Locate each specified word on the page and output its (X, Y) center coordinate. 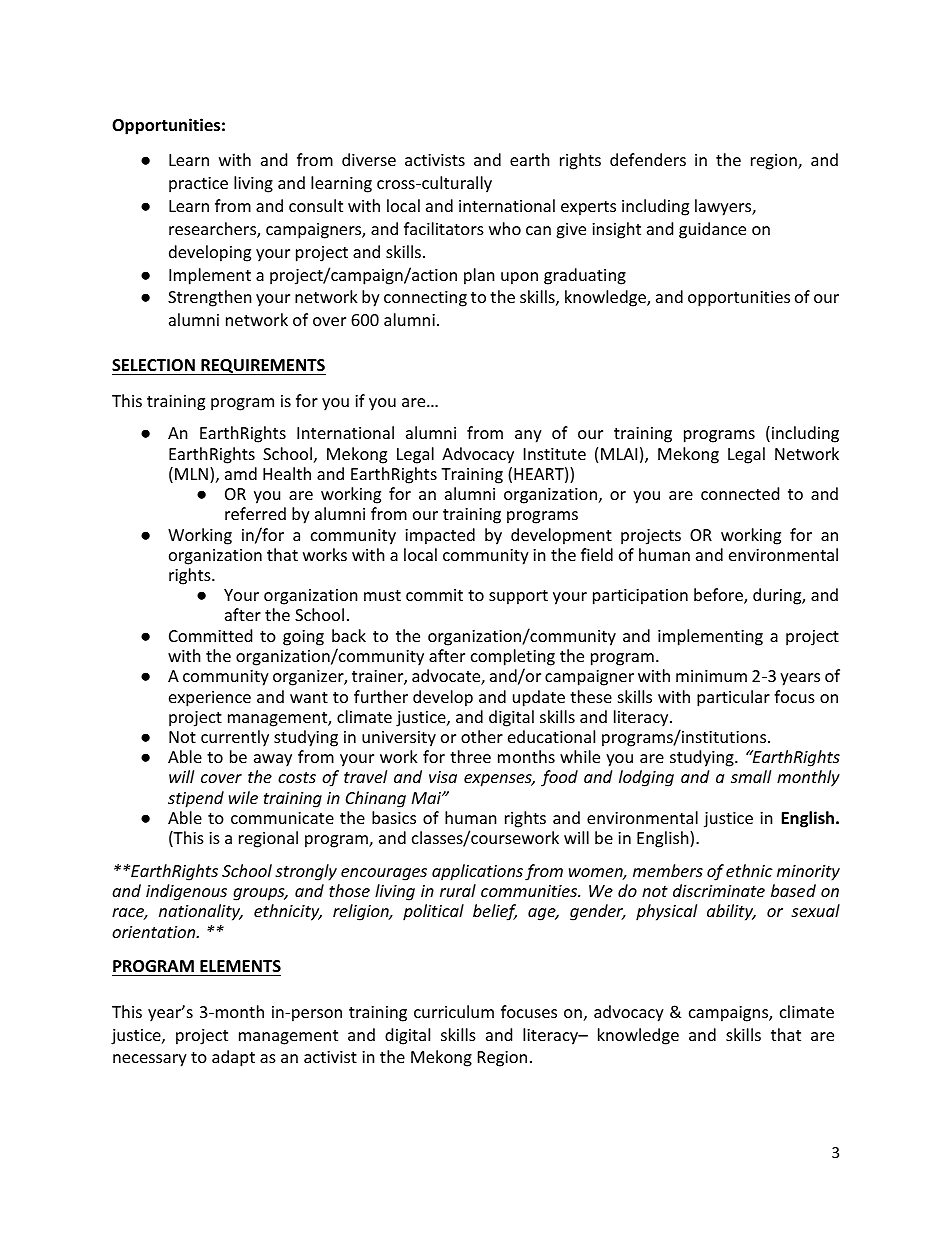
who (505, 228)
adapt (233, 1058)
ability (731, 912)
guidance (712, 230)
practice (198, 185)
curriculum (454, 1011)
